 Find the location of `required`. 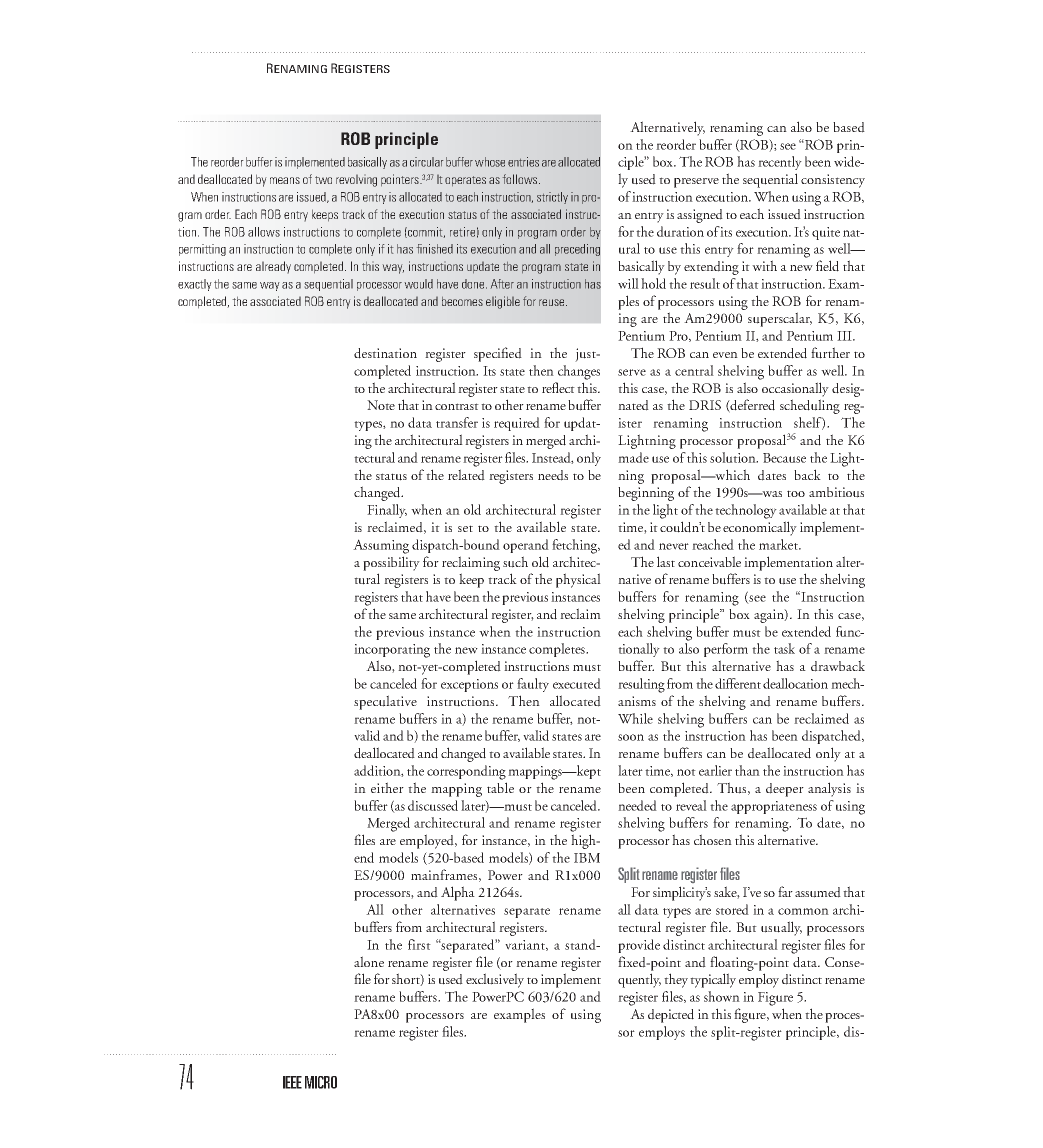

required is located at coordinates (517, 424).
